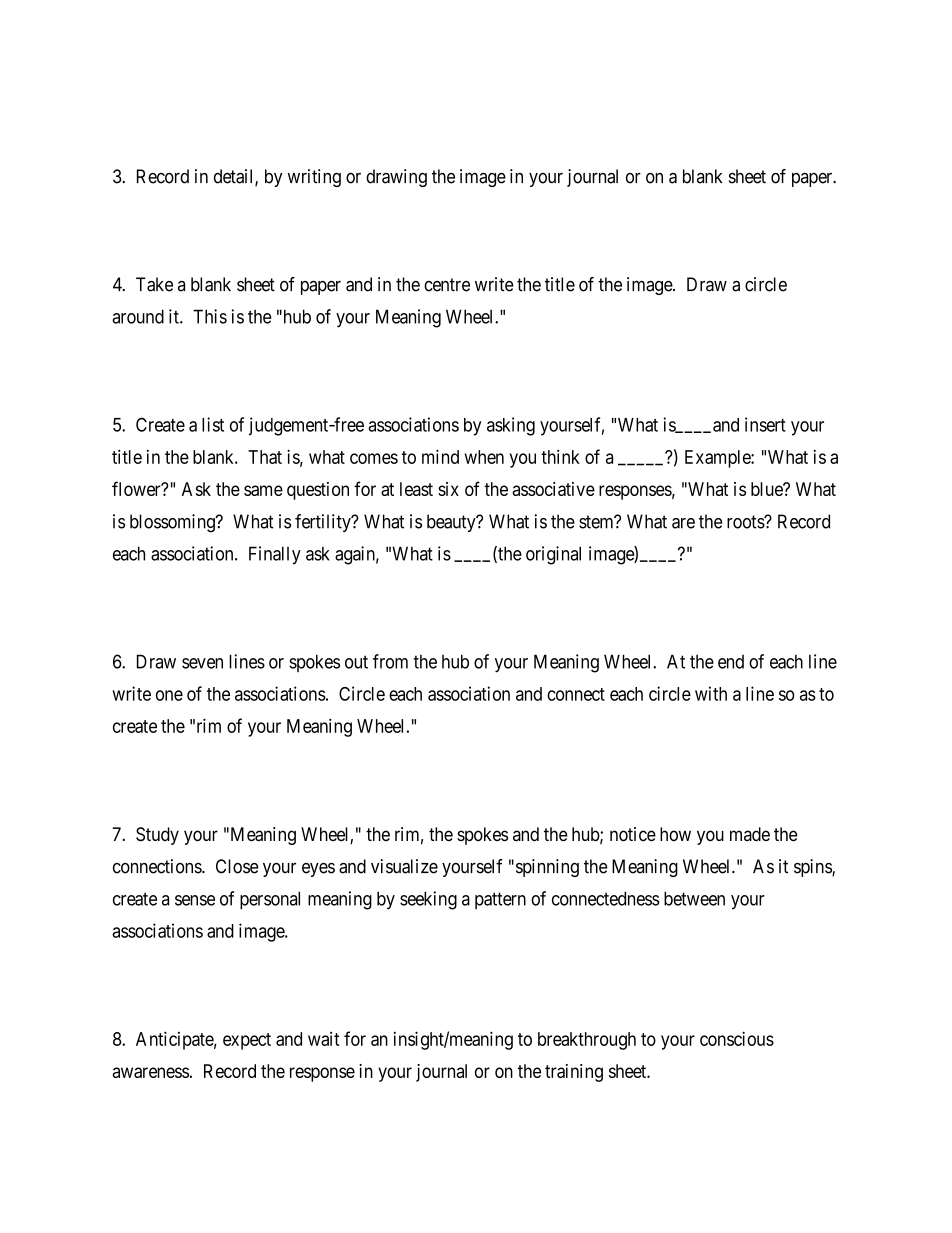  Describe the element at coordinates (718, 459) in the screenshot. I see `Example` at that location.
